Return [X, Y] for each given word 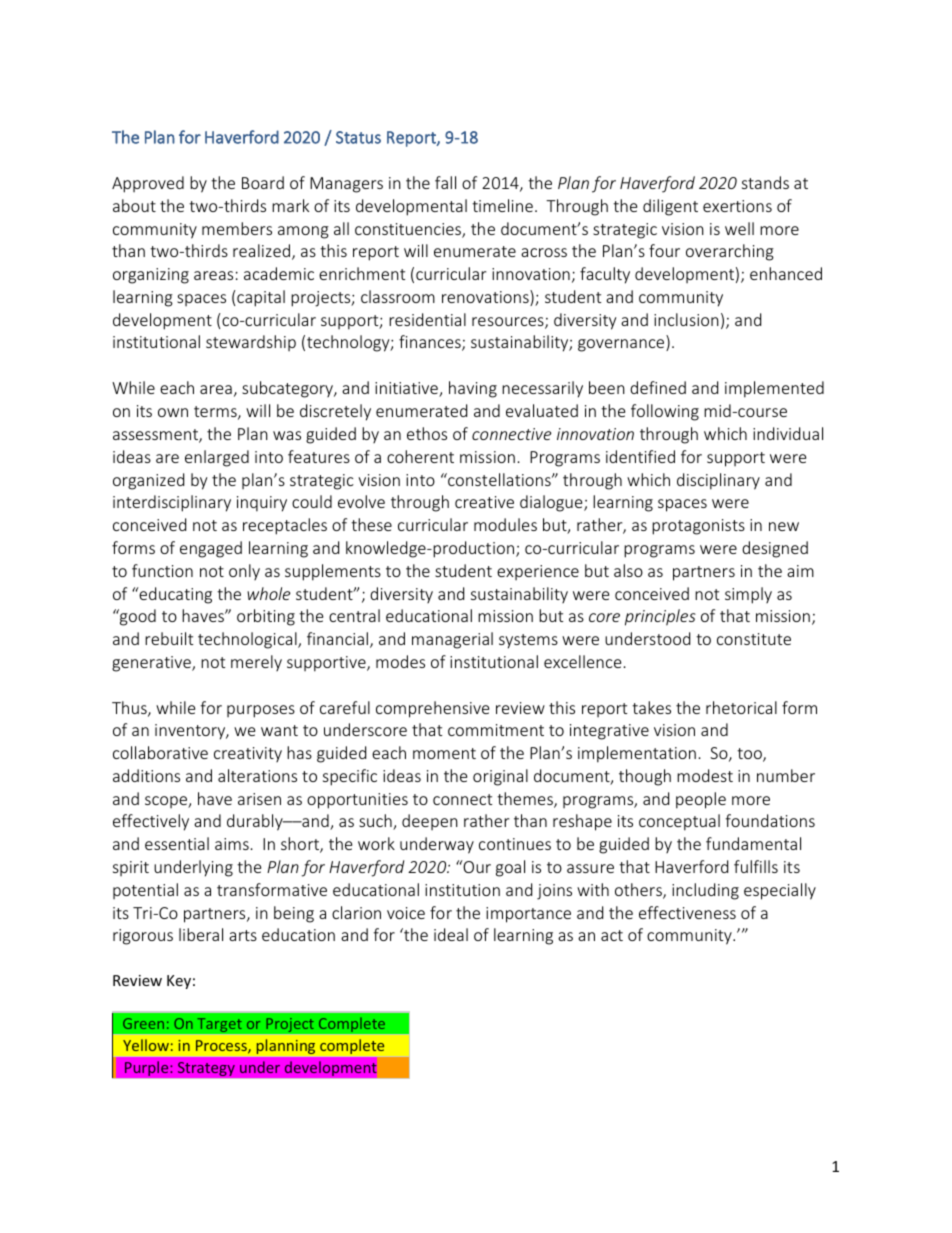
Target [219, 1026]
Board [263, 182]
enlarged [217, 458]
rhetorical [741, 707]
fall [445, 182]
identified [640, 456]
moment [444, 753]
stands [765, 182]
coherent [420, 456]
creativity [248, 754]
